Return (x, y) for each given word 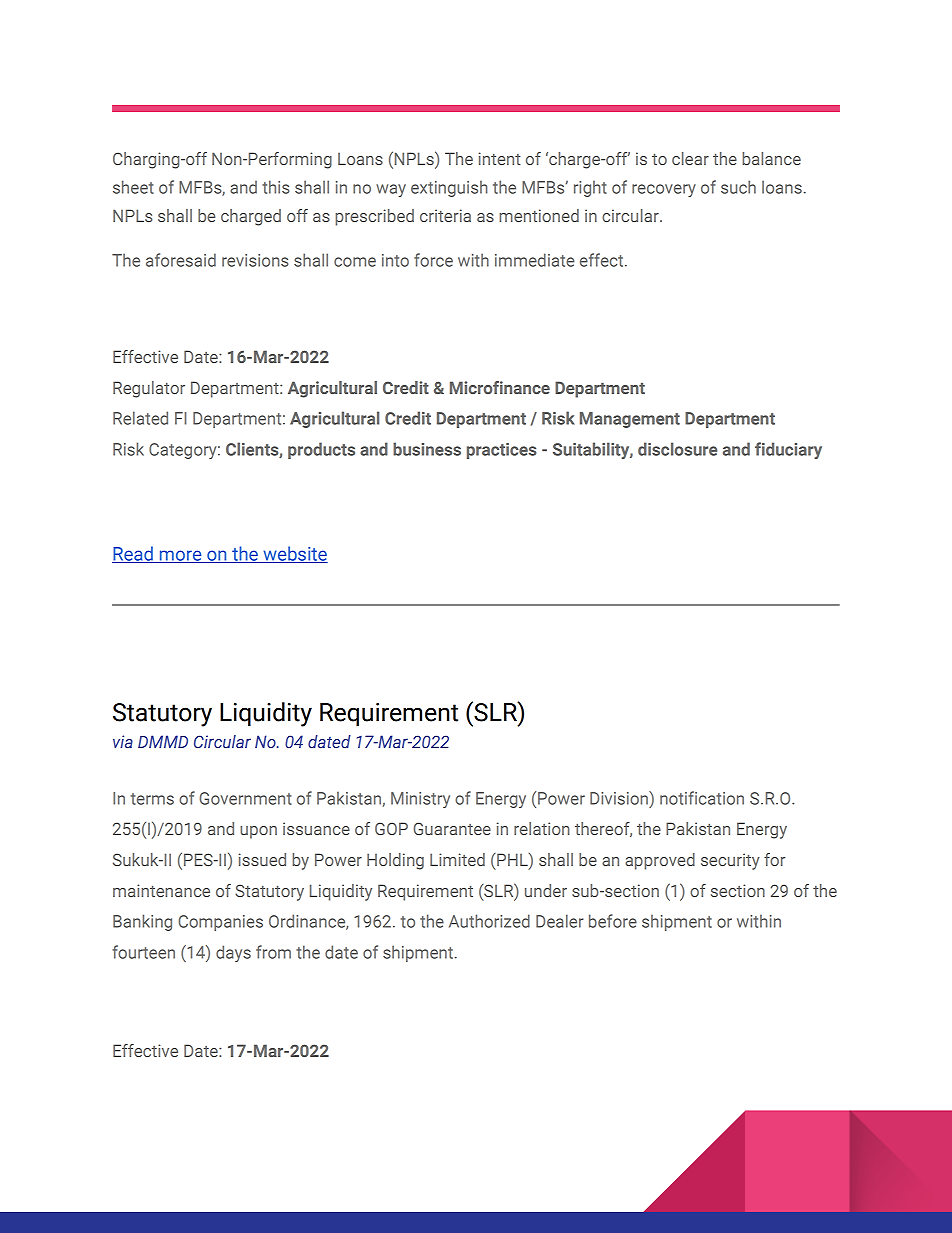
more (180, 556)
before (613, 921)
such (738, 187)
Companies (220, 923)
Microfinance (500, 387)
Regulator (149, 389)
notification (702, 798)
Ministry (420, 800)
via (123, 741)
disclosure (678, 449)
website (294, 554)
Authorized (489, 921)
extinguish (449, 188)
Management (630, 420)
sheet (133, 187)
